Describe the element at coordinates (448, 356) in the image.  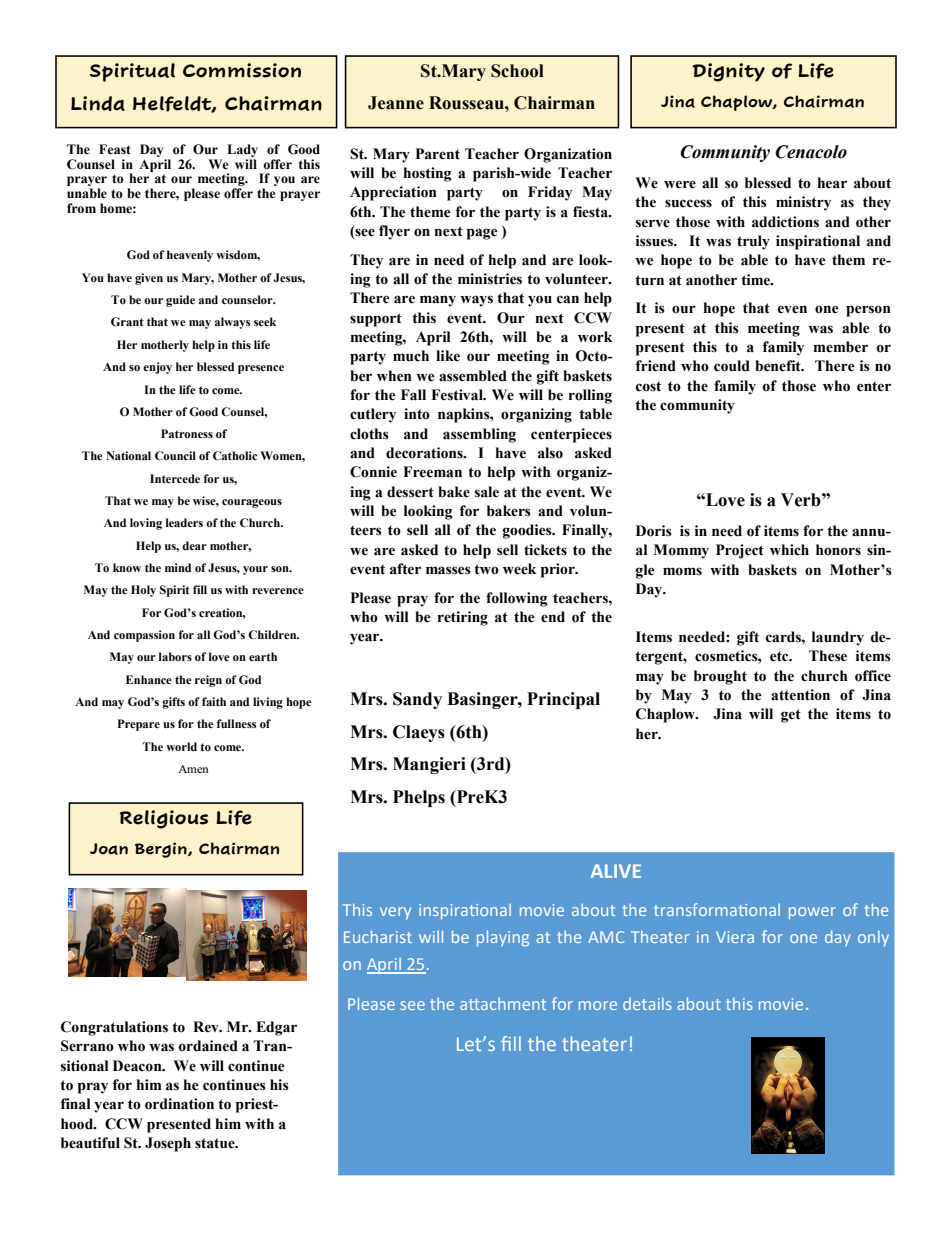
I see `like` at that location.
